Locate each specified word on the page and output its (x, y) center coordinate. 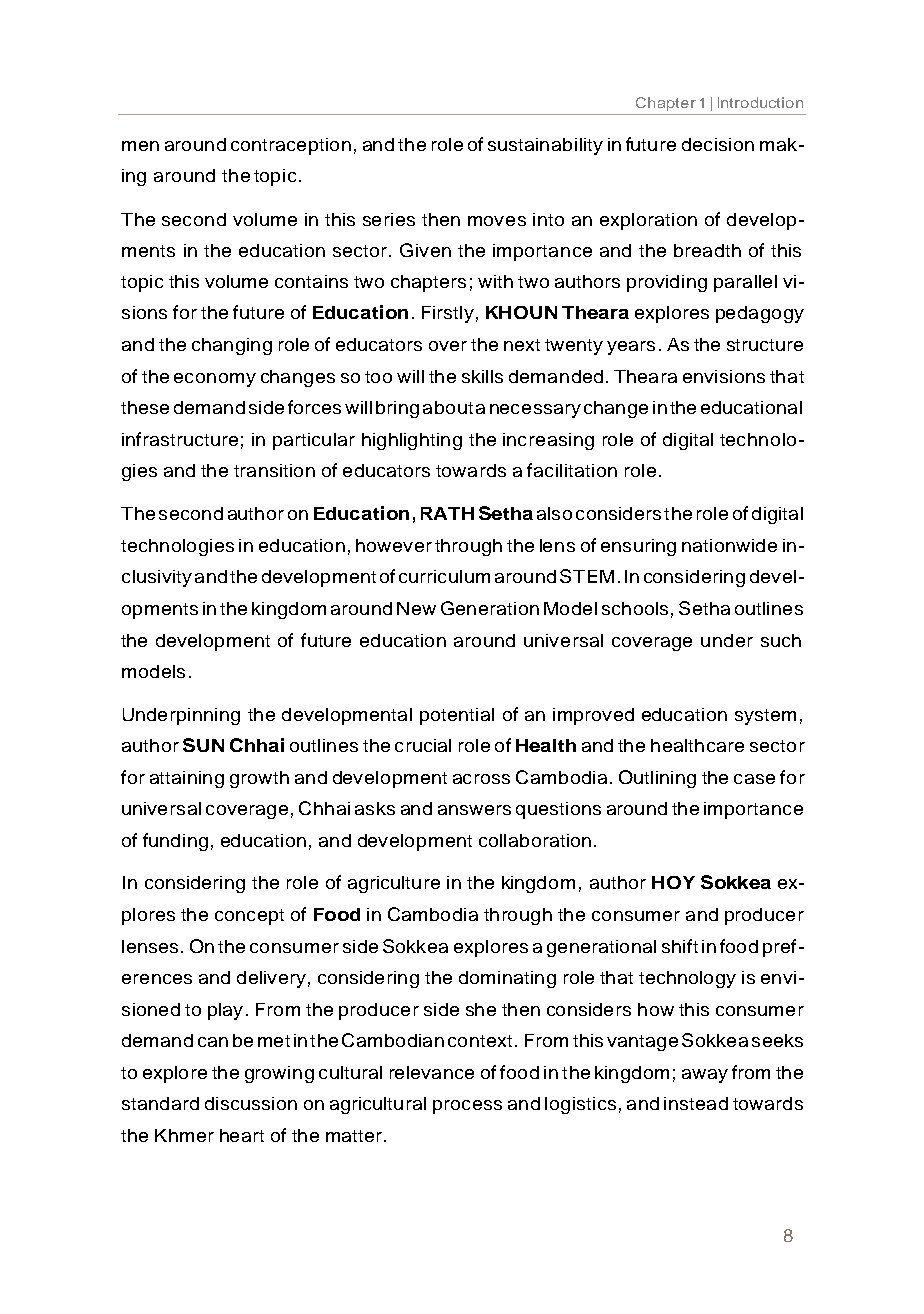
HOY (673, 882)
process (467, 1107)
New (416, 608)
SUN (203, 745)
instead (696, 1103)
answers (474, 810)
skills (482, 376)
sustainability (545, 146)
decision (718, 144)
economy (215, 380)
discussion (251, 1103)
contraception (291, 146)
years (631, 348)
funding (175, 842)
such (781, 640)
